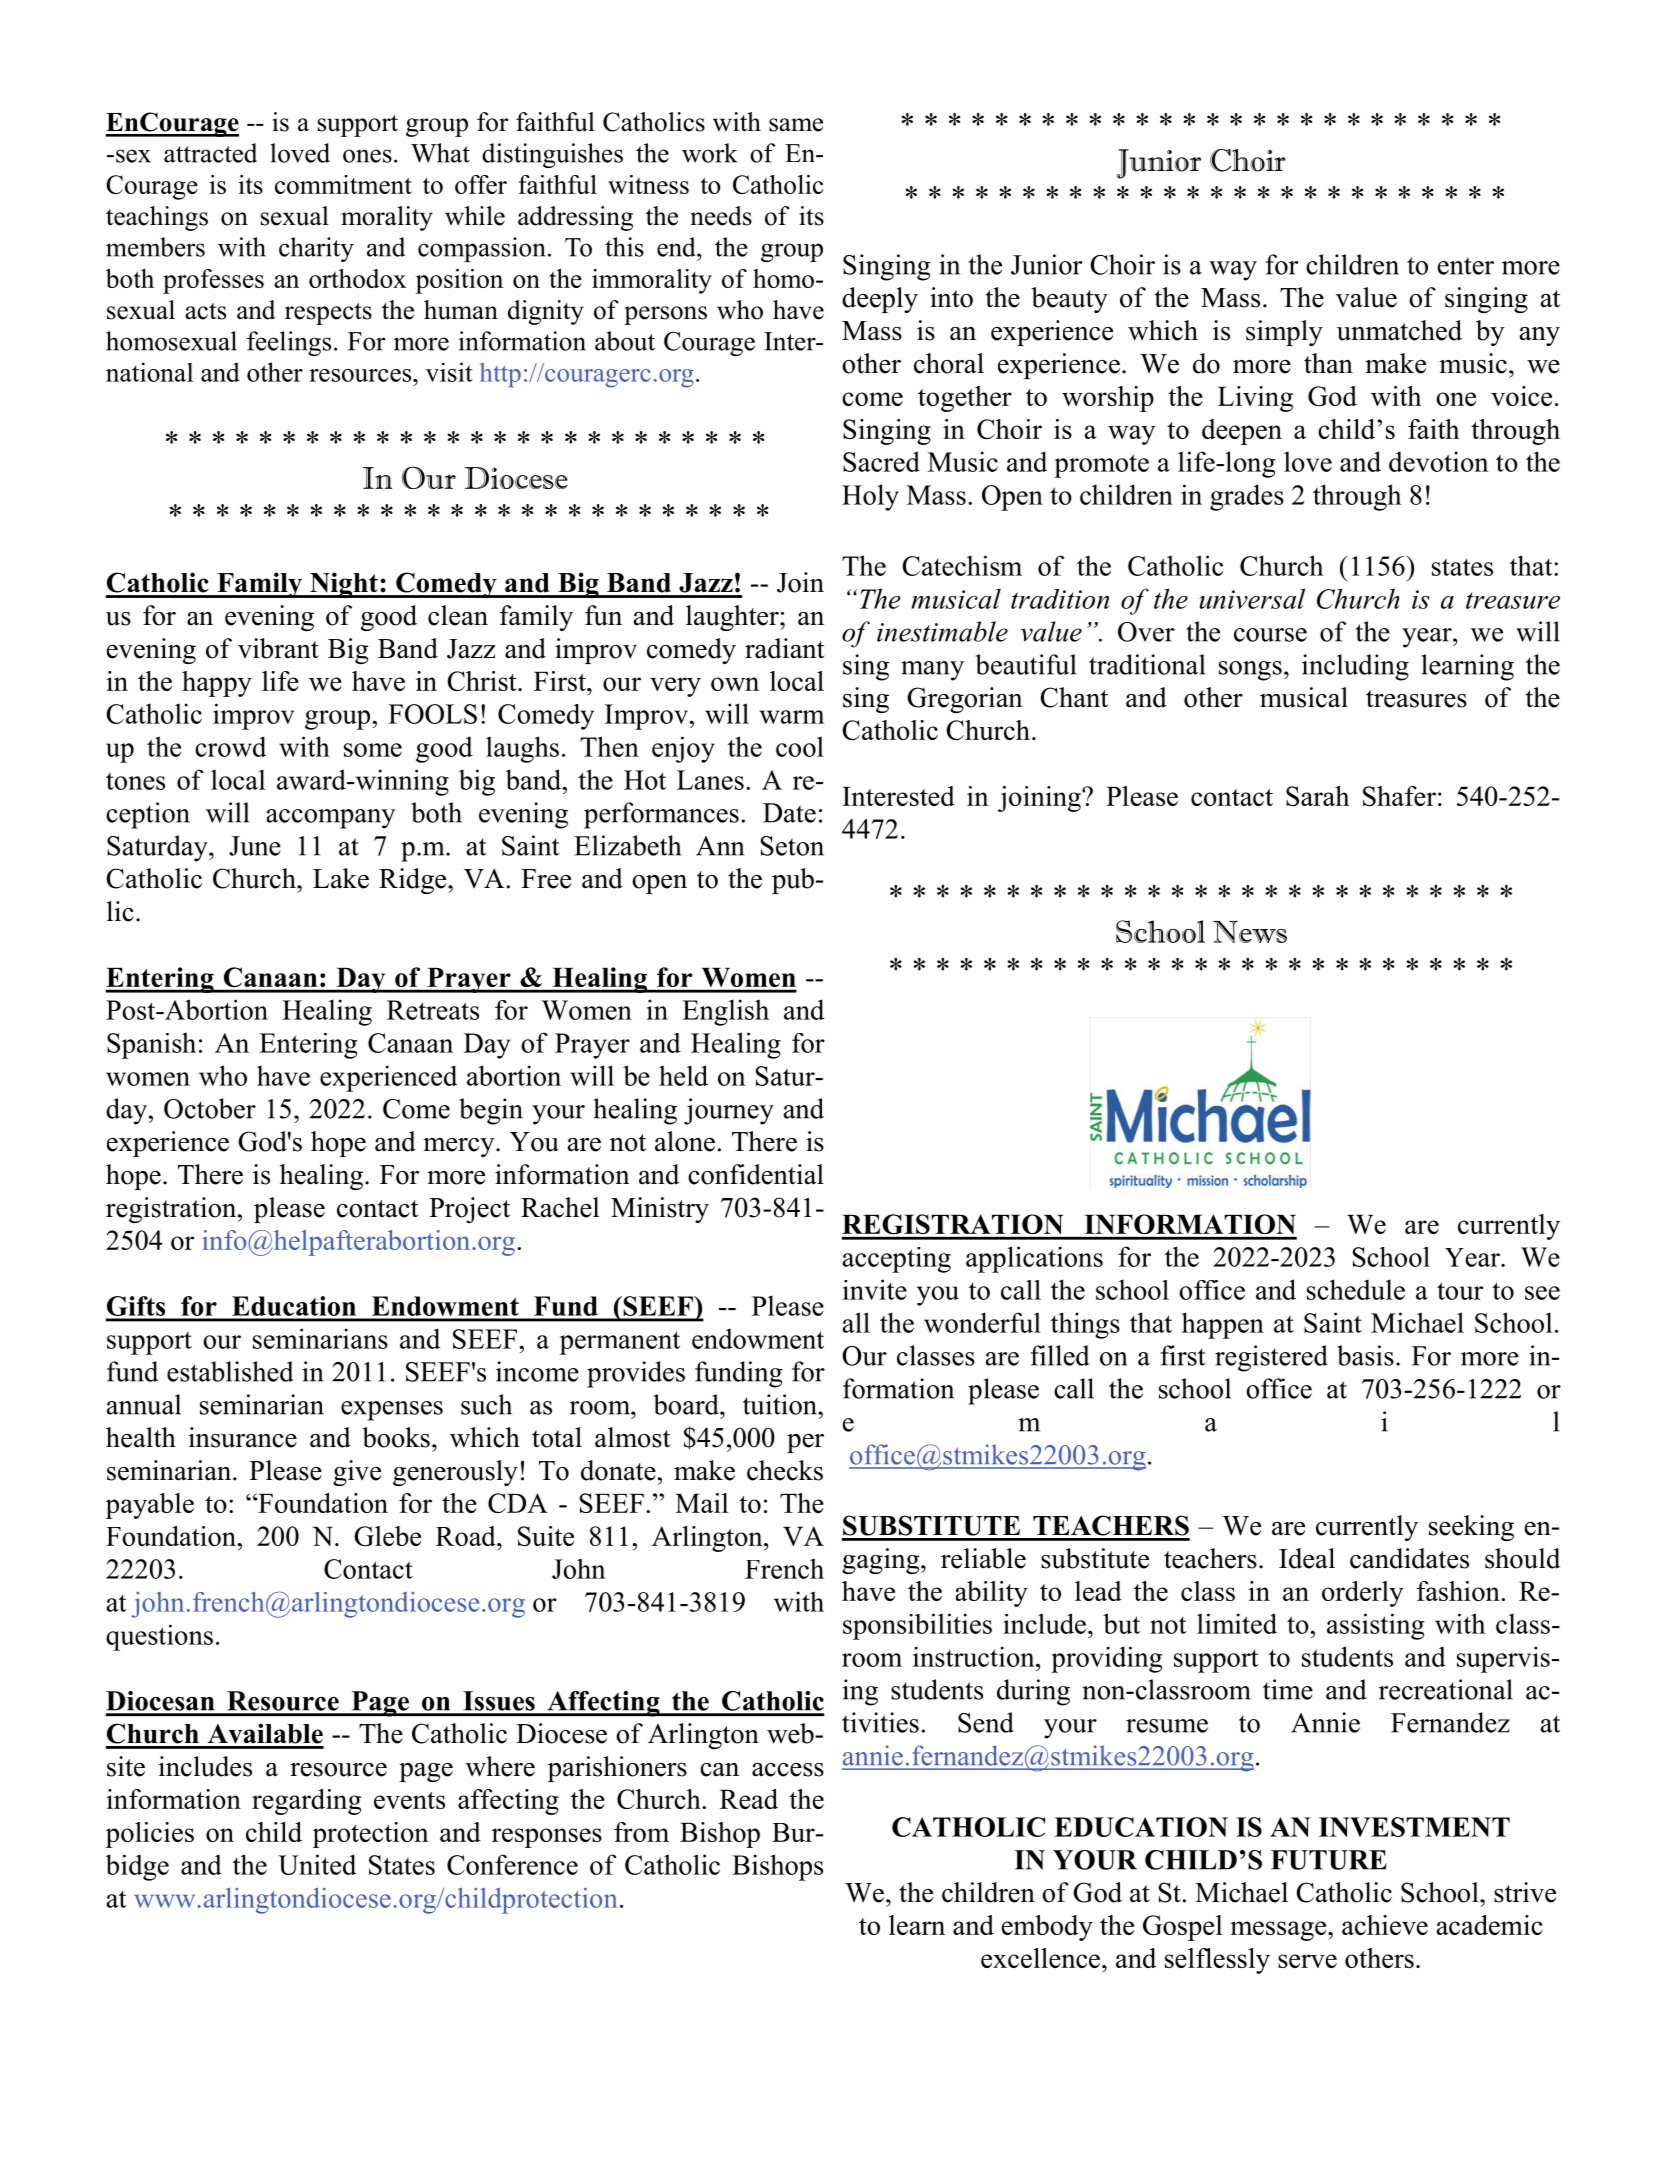 The width and height of the image is (1666, 2157). What do you see at coordinates (317, 1864) in the image?
I see `United` at bounding box center [317, 1864].
